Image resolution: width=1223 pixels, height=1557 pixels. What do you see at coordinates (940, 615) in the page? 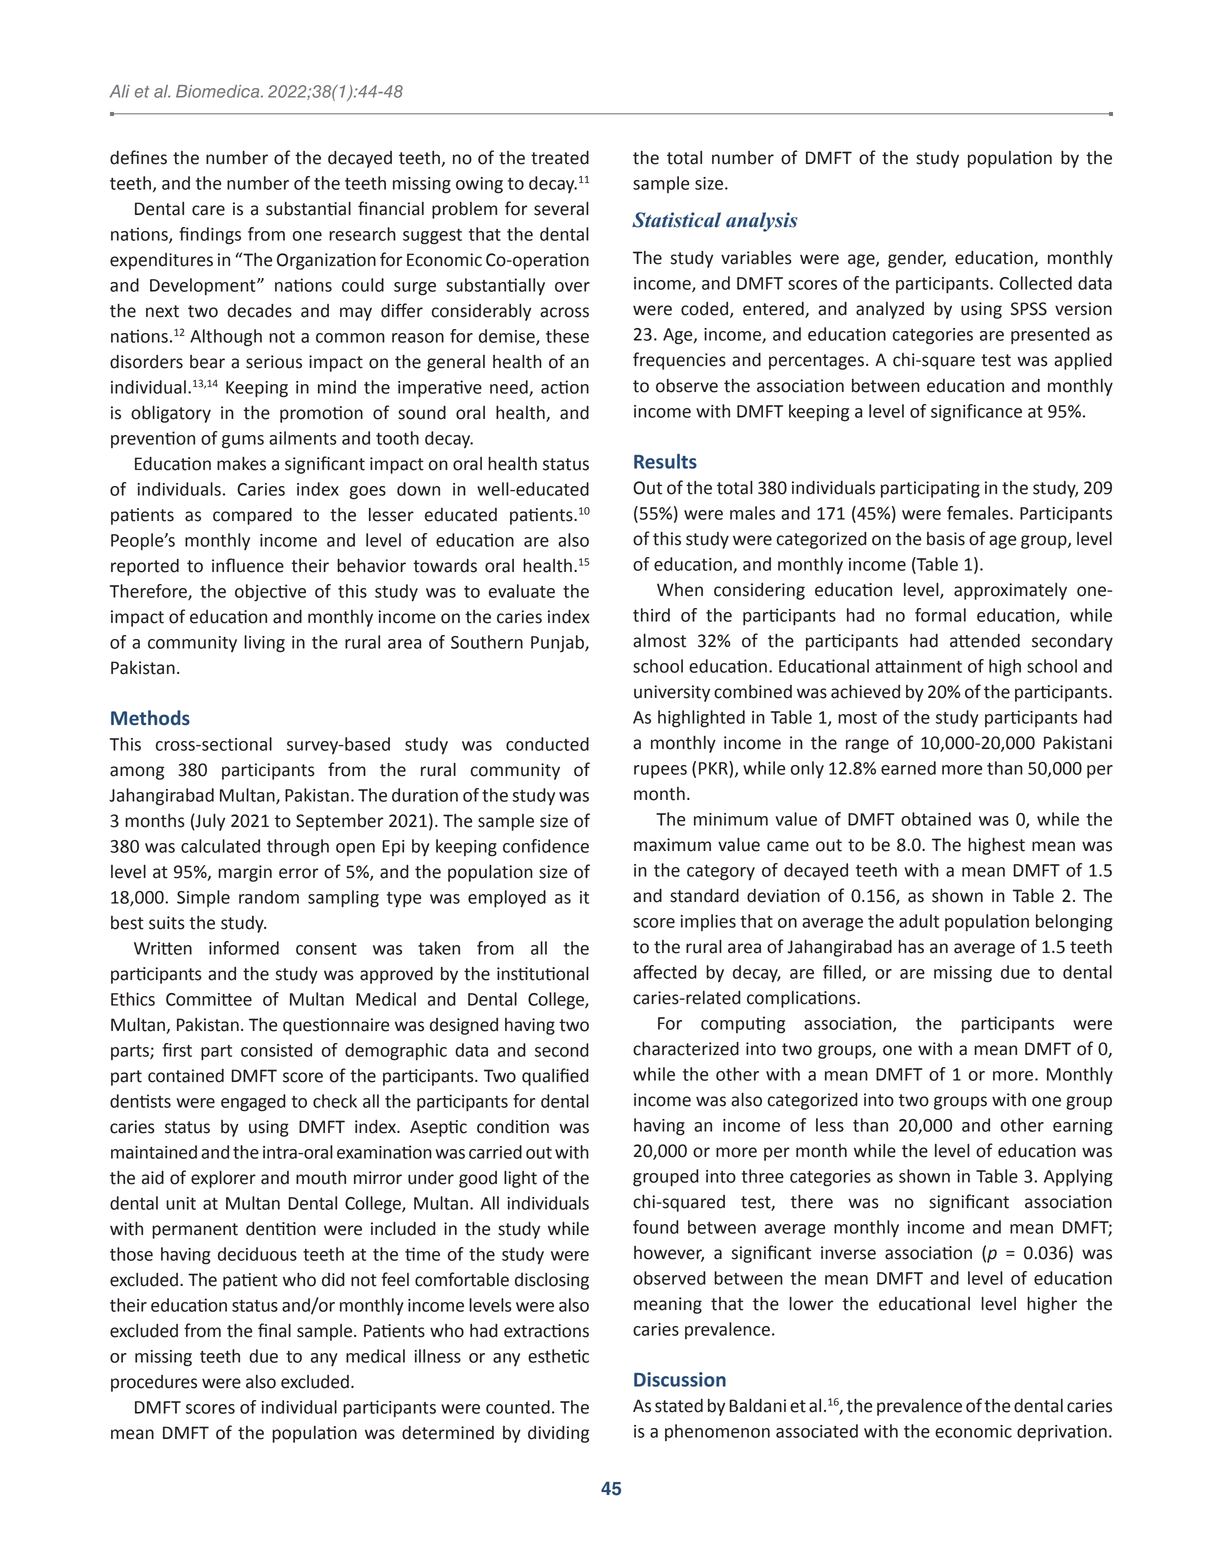
I see `formal` at bounding box center [940, 615].
